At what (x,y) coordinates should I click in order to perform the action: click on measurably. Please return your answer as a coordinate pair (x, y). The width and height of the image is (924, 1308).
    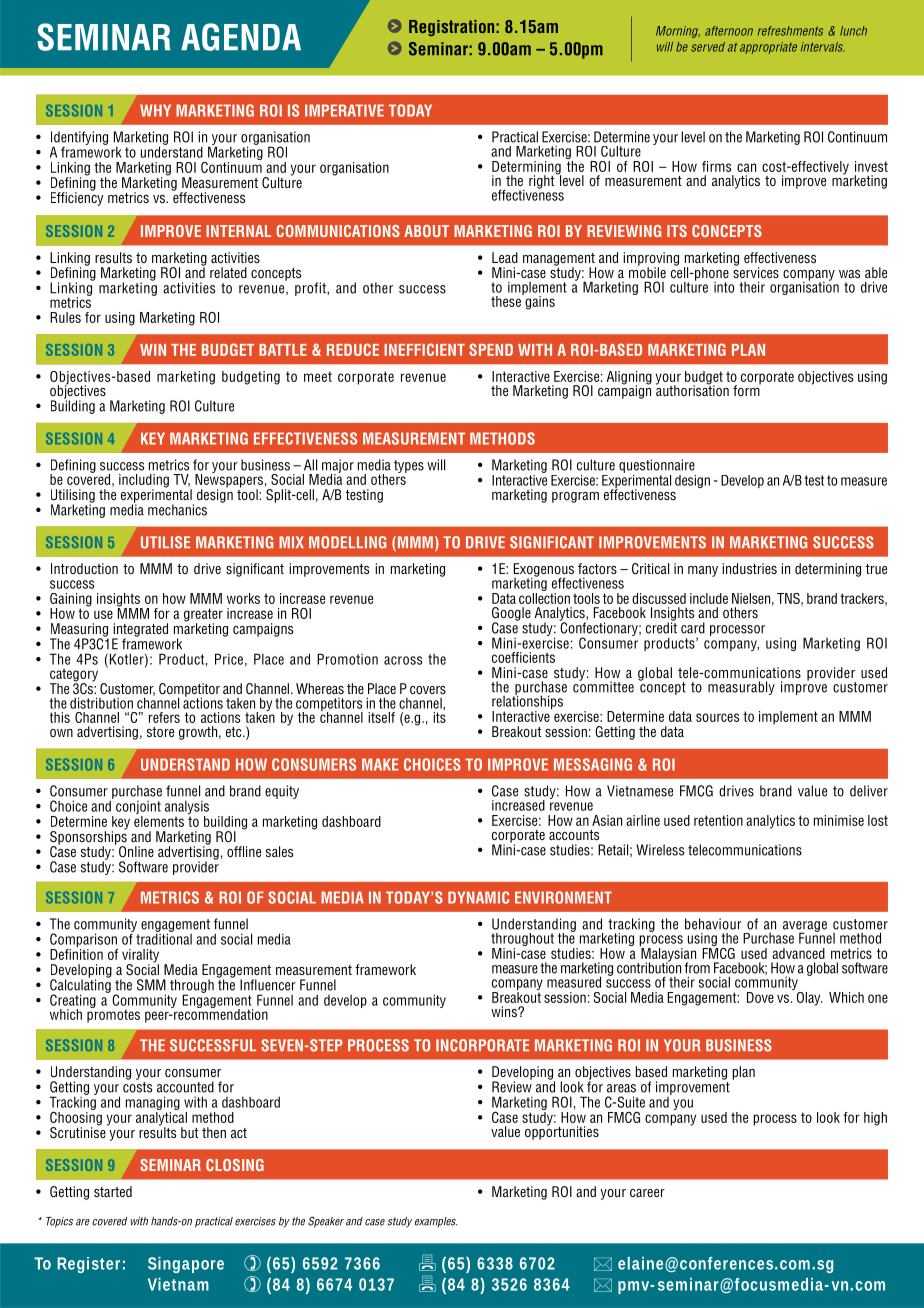
    Looking at the image, I should click on (741, 688).
